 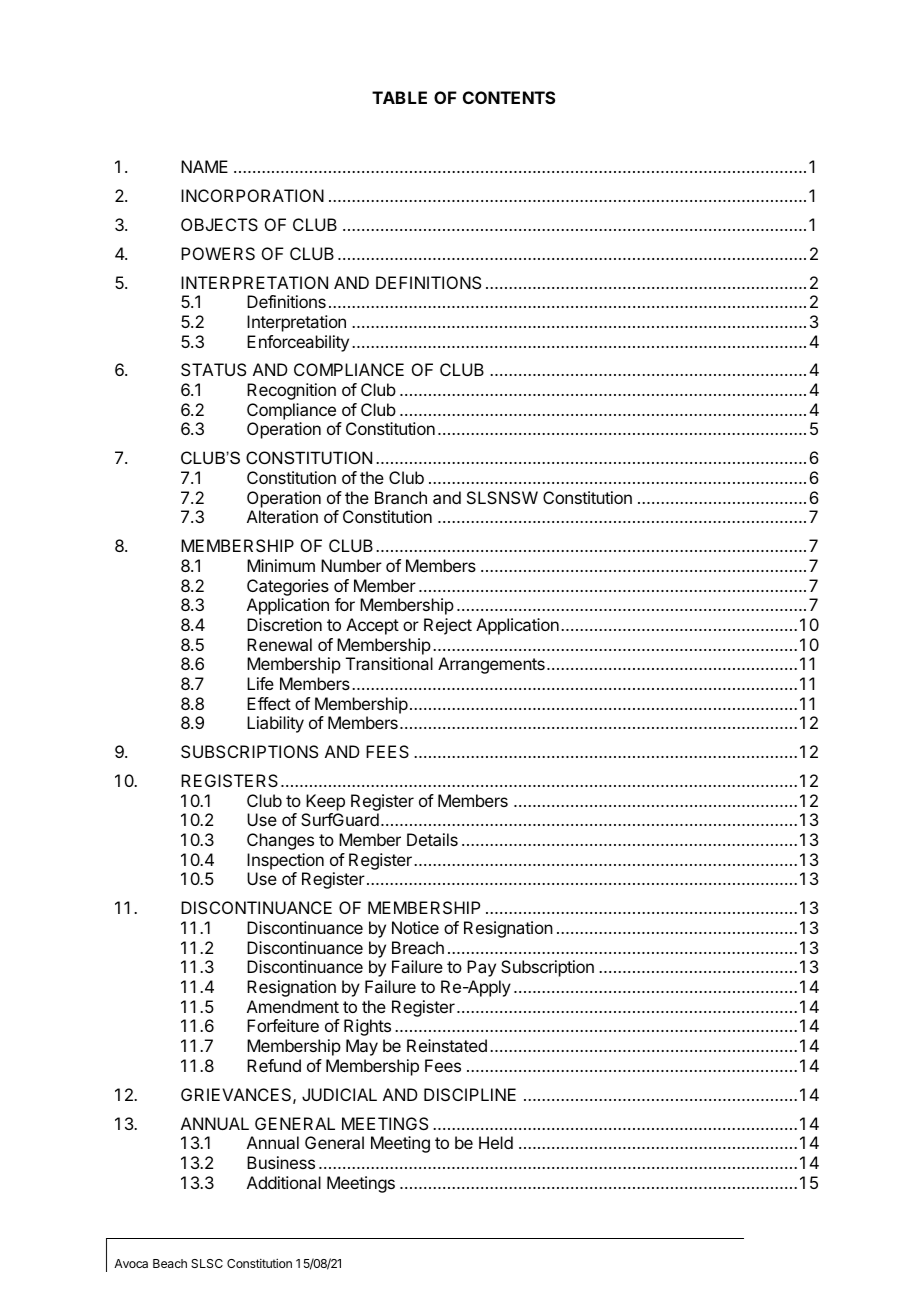 I want to click on Pay, so click(x=481, y=968).
